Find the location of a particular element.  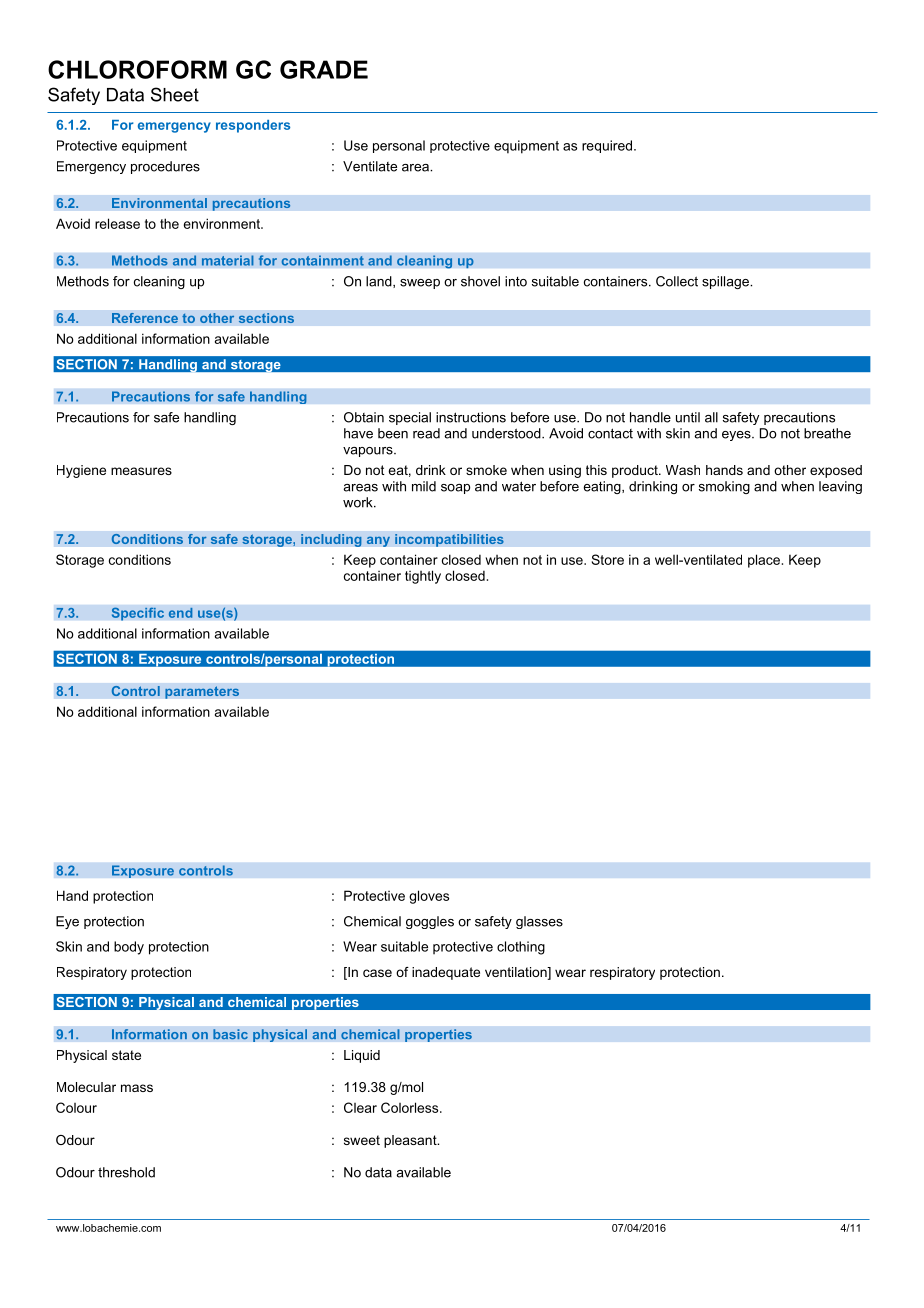

required is located at coordinates (607, 146).
